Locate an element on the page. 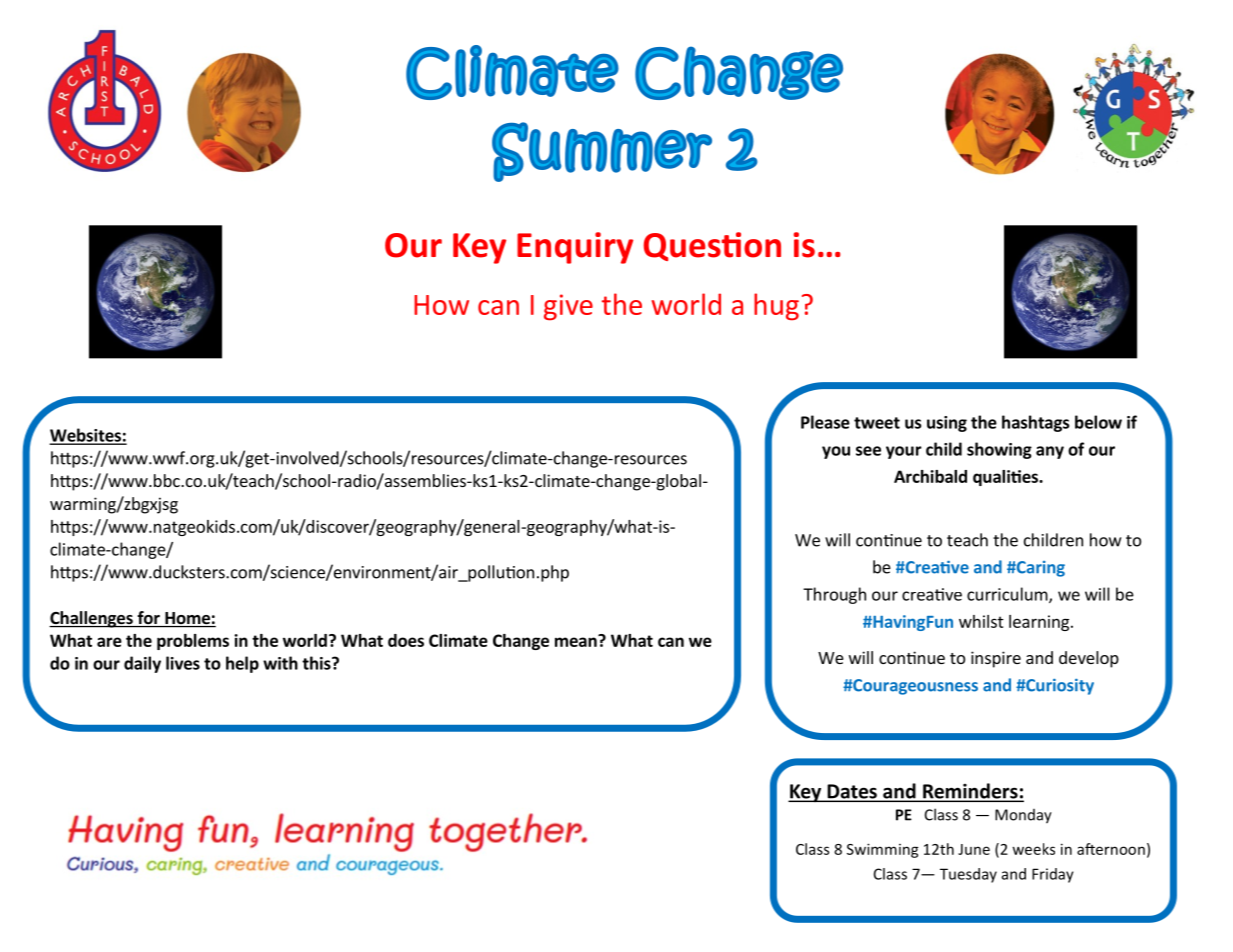  Enquiry is located at coordinates (575, 248).
